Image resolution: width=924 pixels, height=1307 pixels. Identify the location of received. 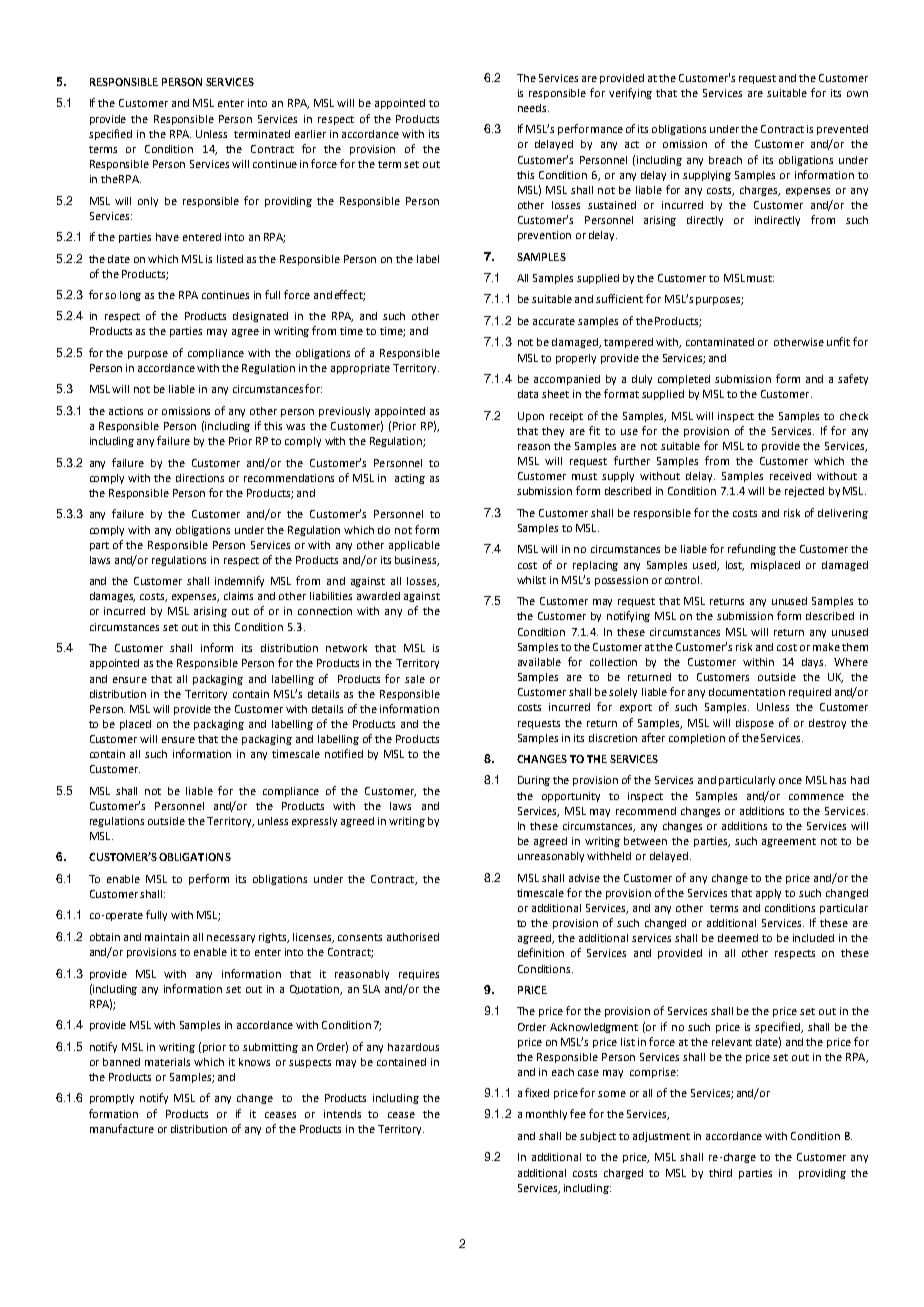
(790, 476).
